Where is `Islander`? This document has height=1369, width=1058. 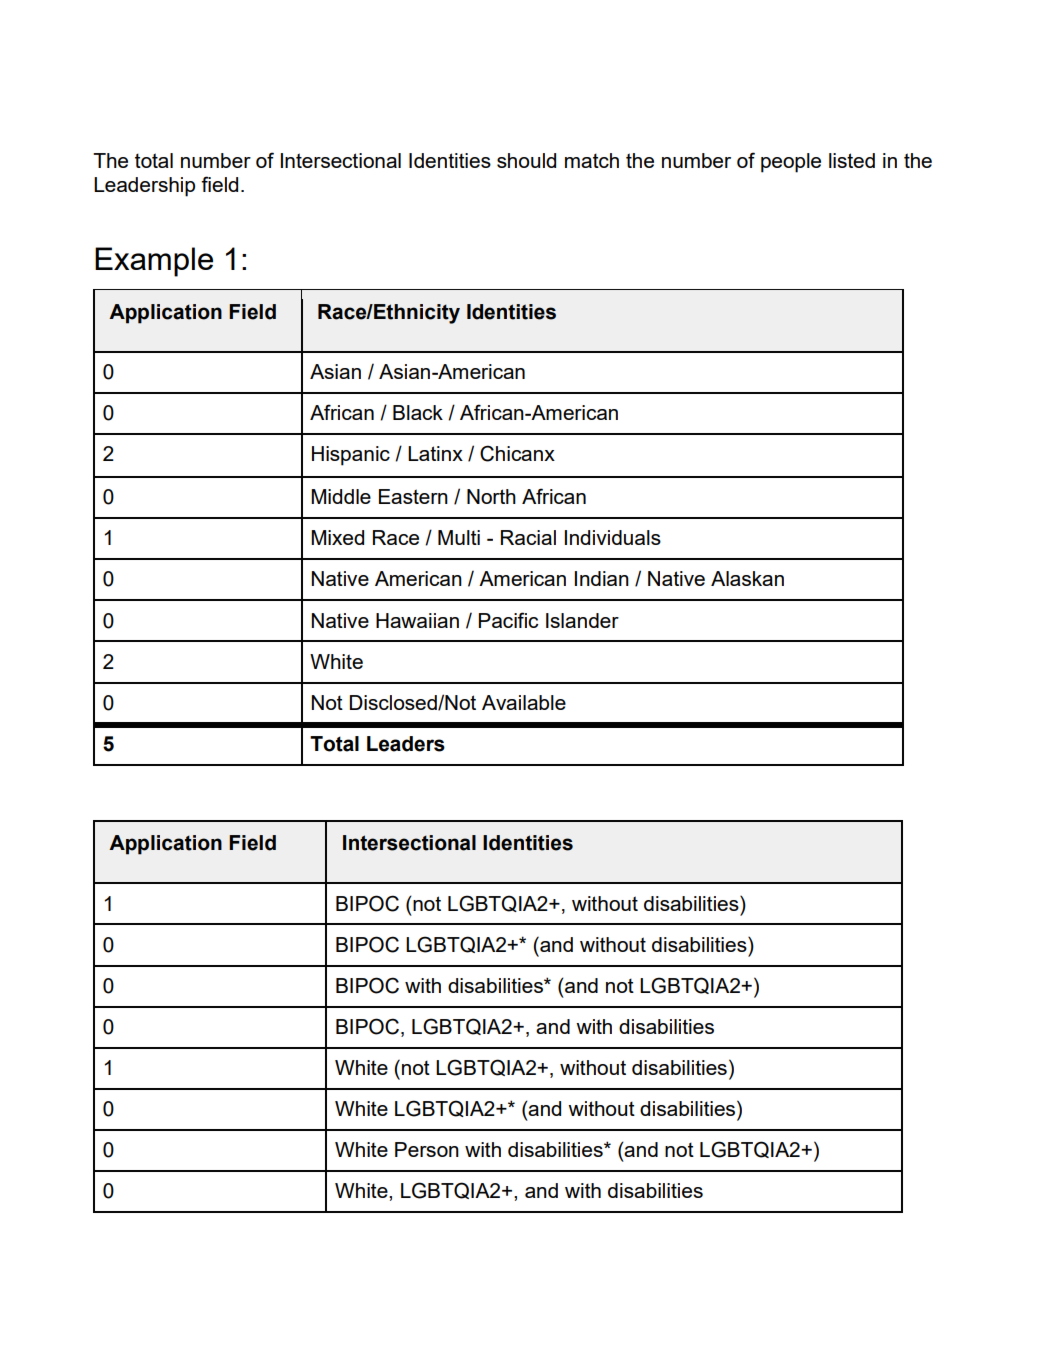
Islander is located at coordinates (582, 620).
